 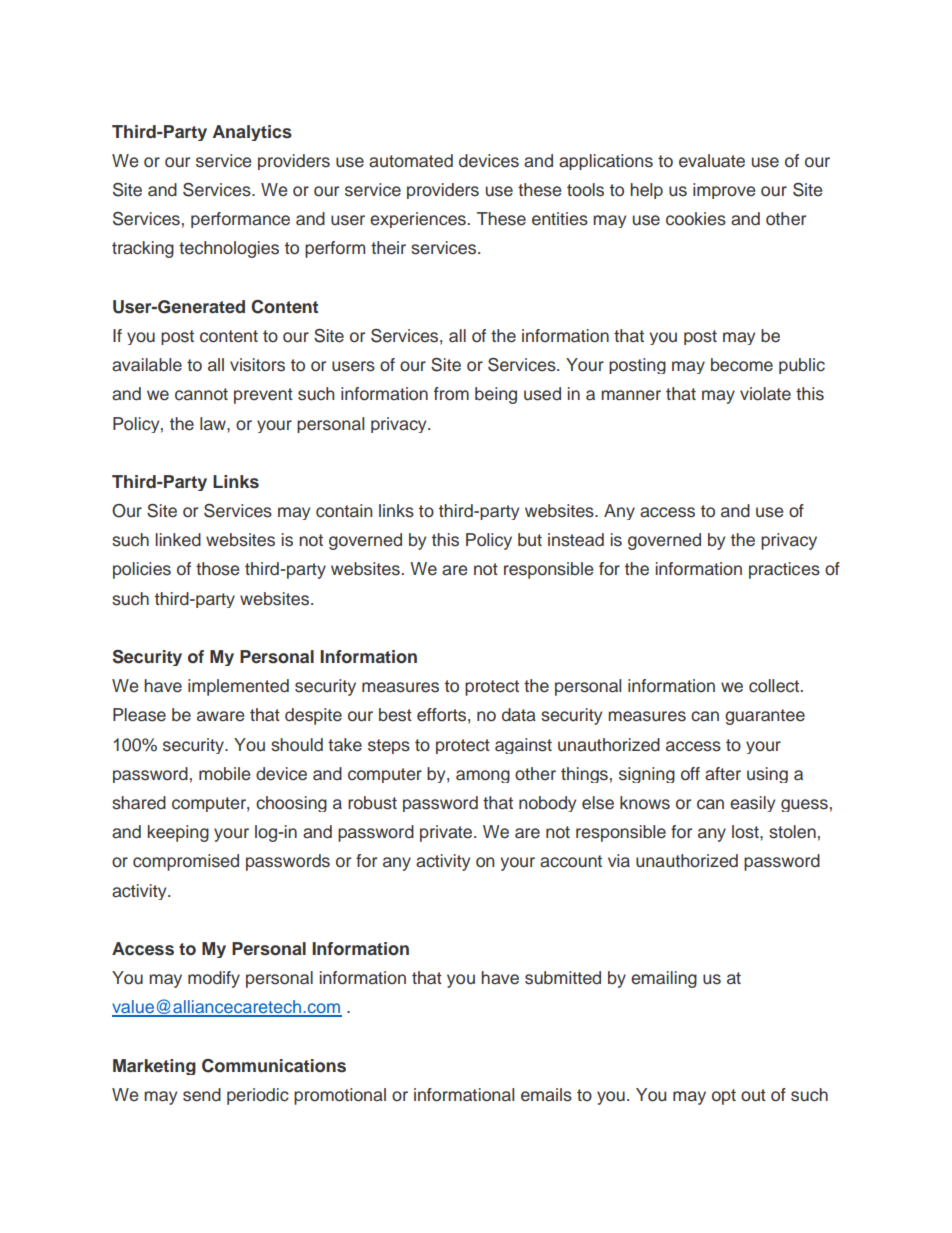 What do you see at coordinates (252, 133) in the screenshot?
I see `Analytics` at bounding box center [252, 133].
